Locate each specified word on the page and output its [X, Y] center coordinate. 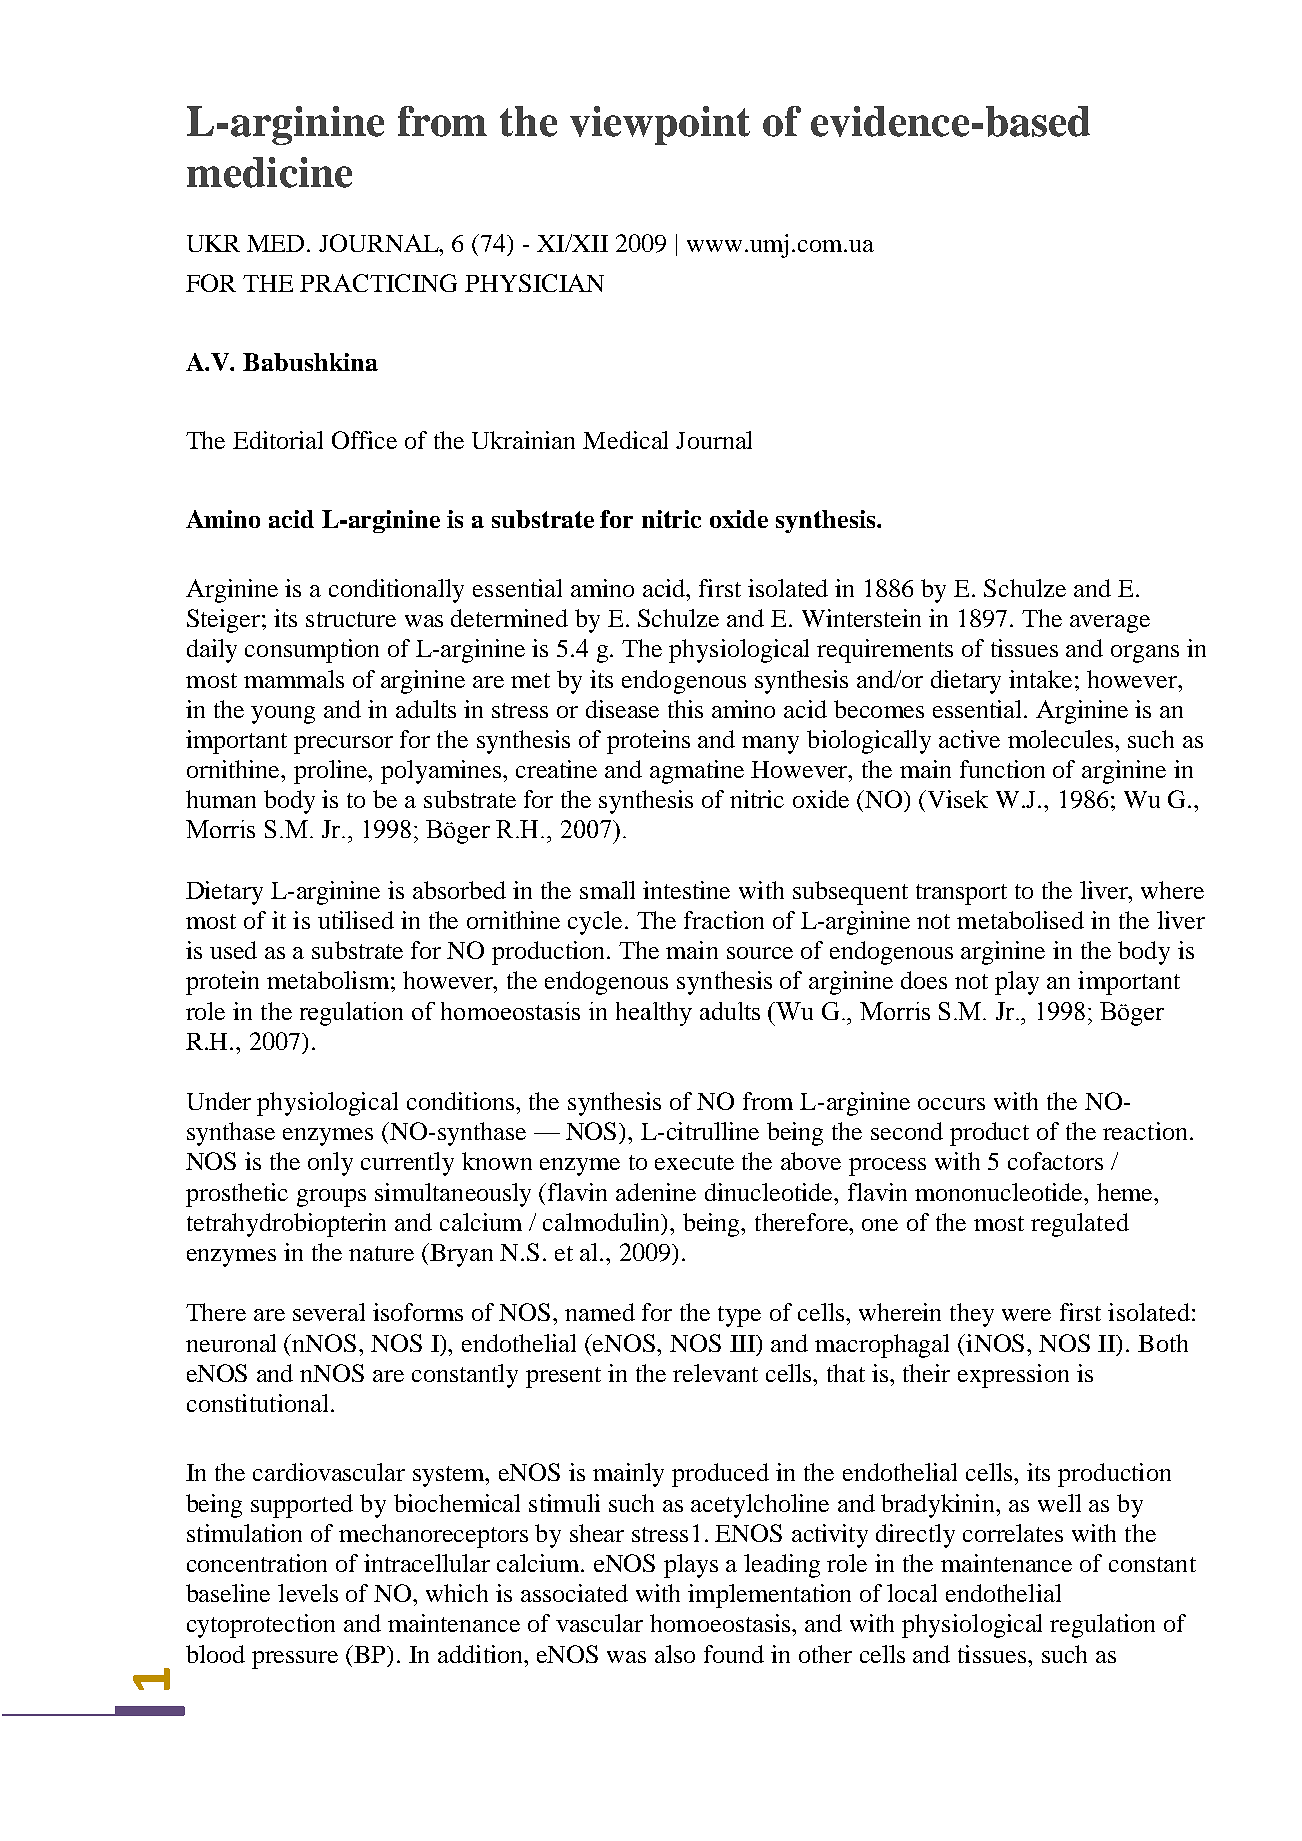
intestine [686, 890]
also [675, 1654]
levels [308, 1593]
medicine [269, 172]
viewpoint [660, 125]
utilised [356, 920]
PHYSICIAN [534, 283]
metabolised [1020, 920]
